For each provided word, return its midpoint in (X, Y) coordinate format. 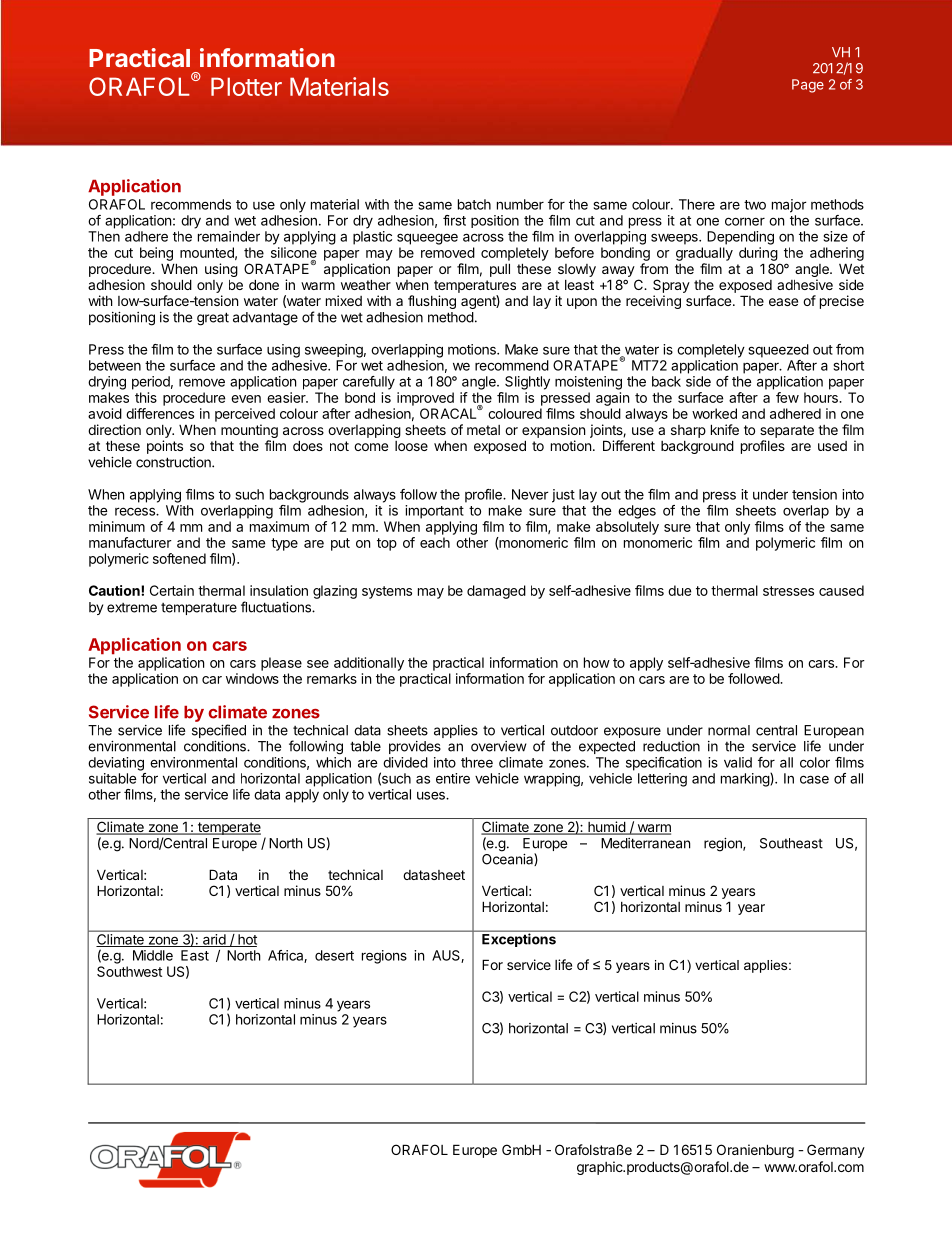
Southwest (129, 971)
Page (808, 86)
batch (474, 204)
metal (483, 430)
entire (453, 778)
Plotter (246, 86)
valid (738, 762)
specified (219, 731)
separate (787, 431)
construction (174, 462)
